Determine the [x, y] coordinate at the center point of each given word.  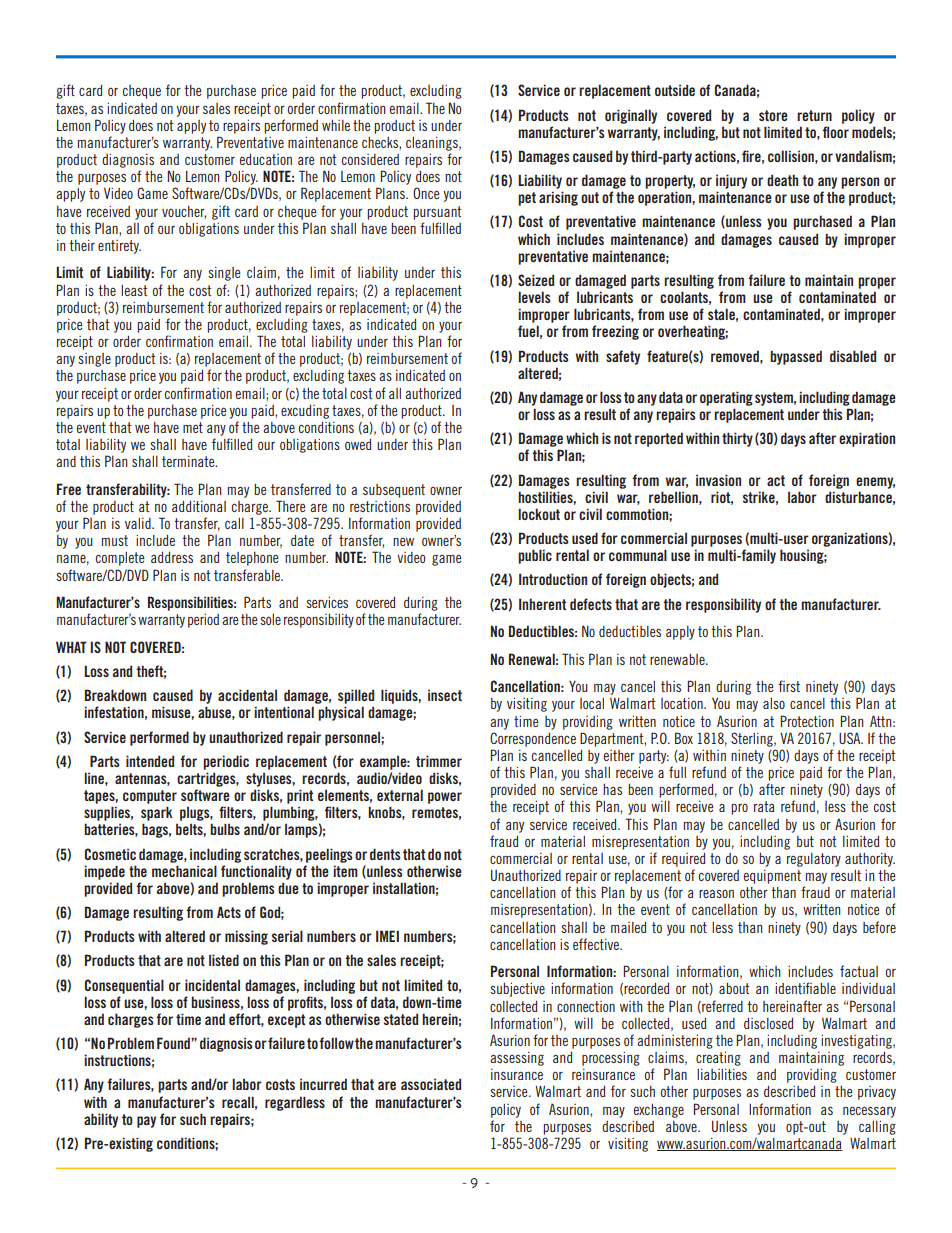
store [773, 115]
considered [370, 159]
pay [146, 1122]
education [266, 159]
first [789, 686]
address [172, 557]
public [535, 556]
